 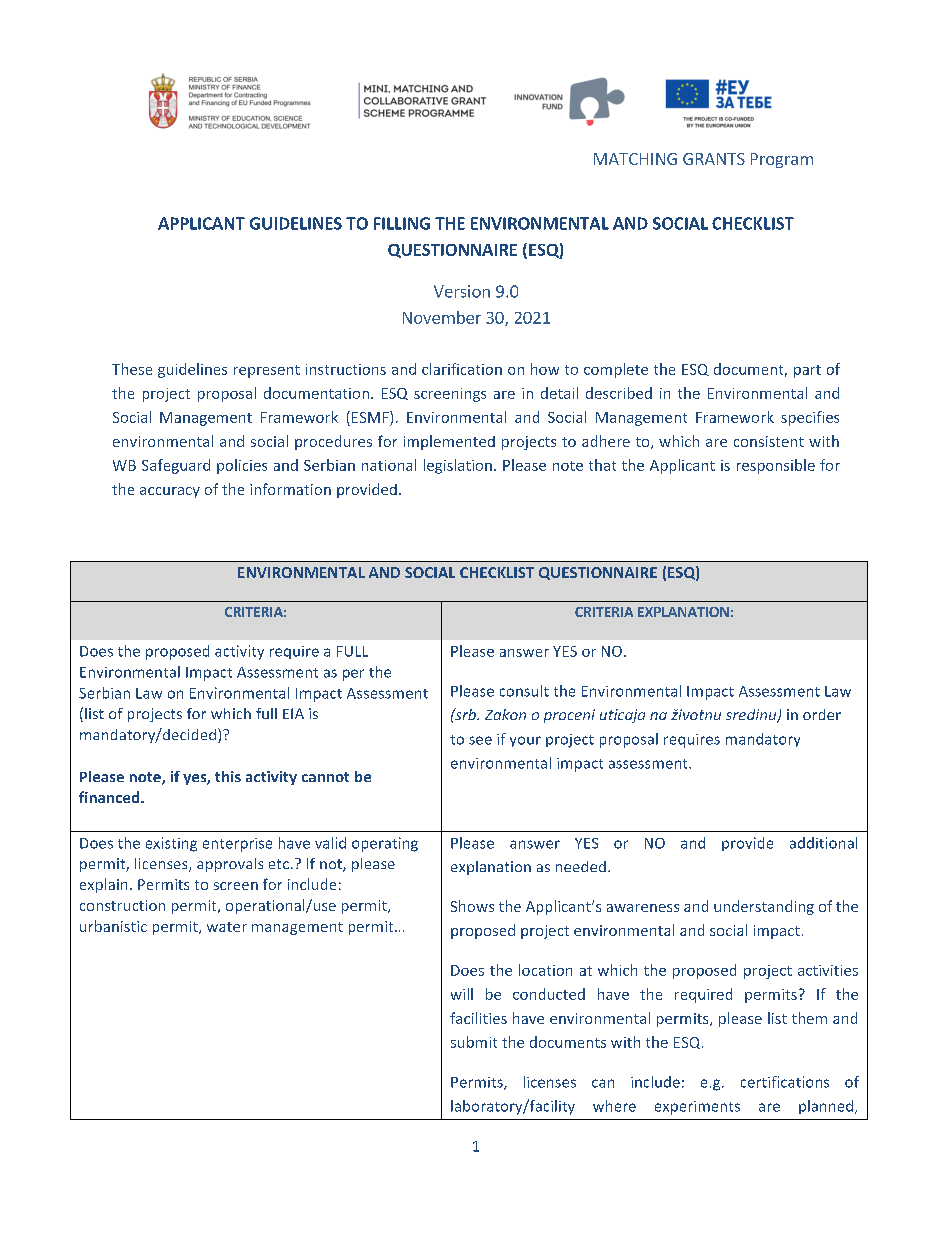 What do you see at coordinates (132, 369) in the screenshot?
I see `These` at bounding box center [132, 369].
